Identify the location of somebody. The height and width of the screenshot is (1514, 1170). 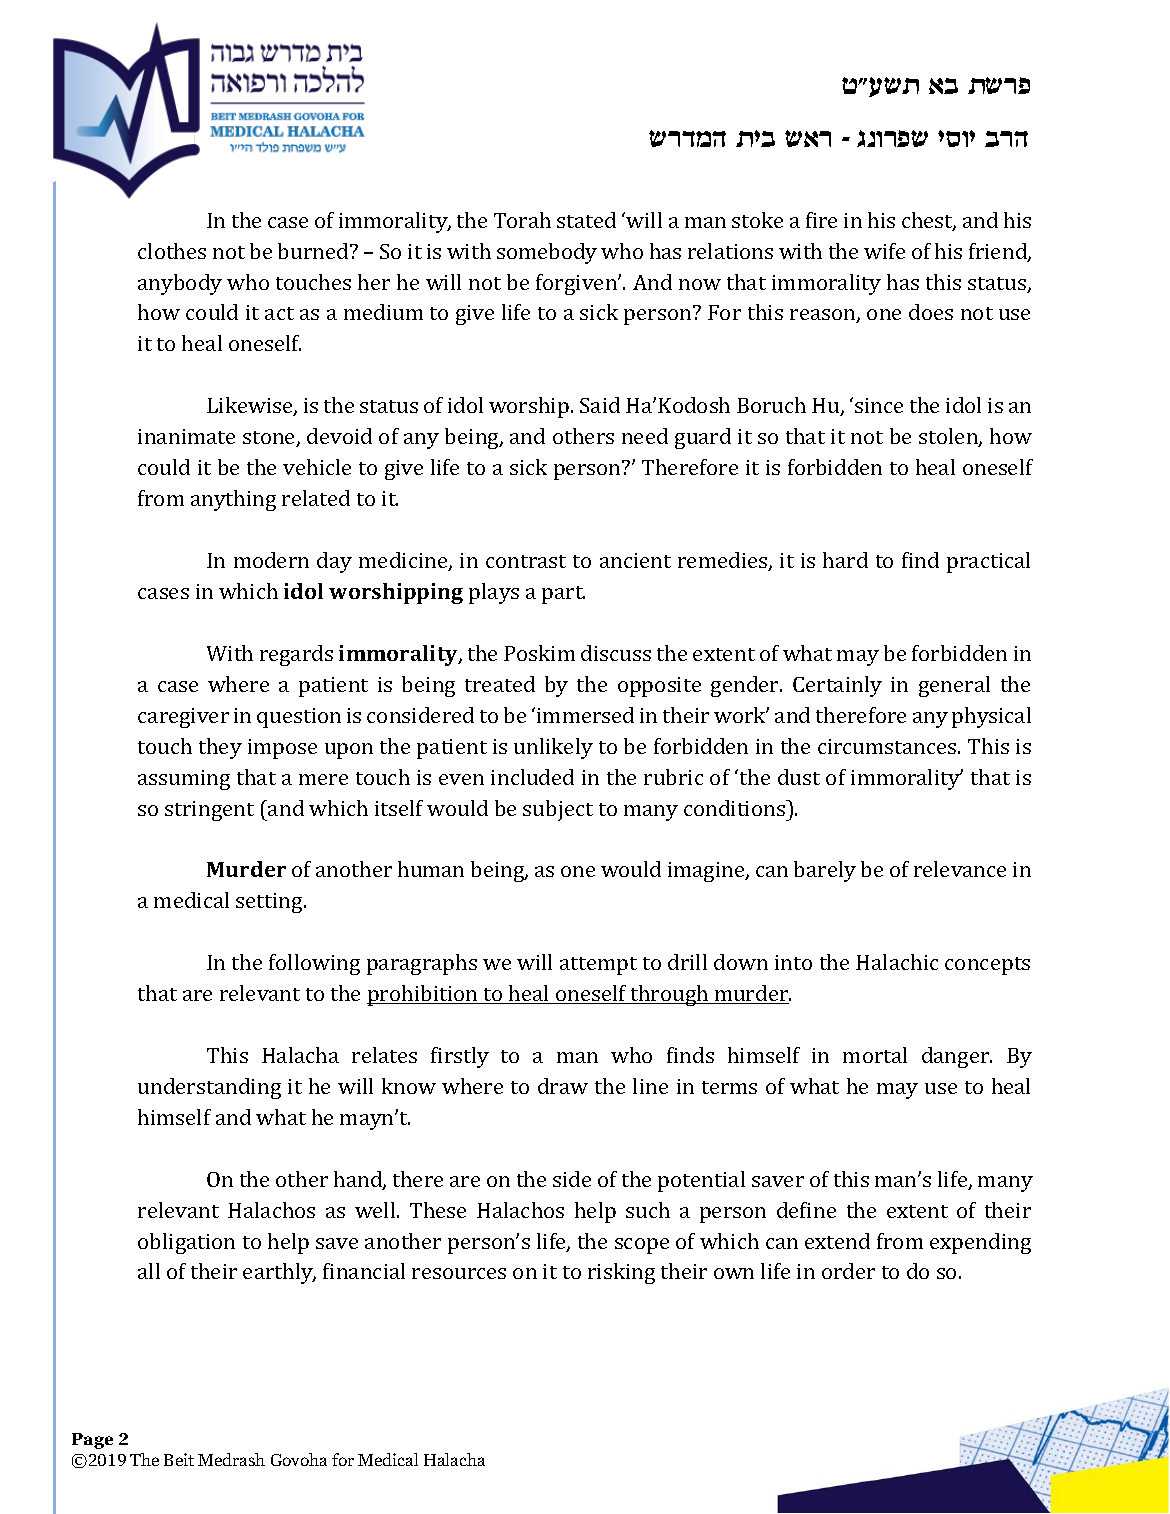
(547, 253).
